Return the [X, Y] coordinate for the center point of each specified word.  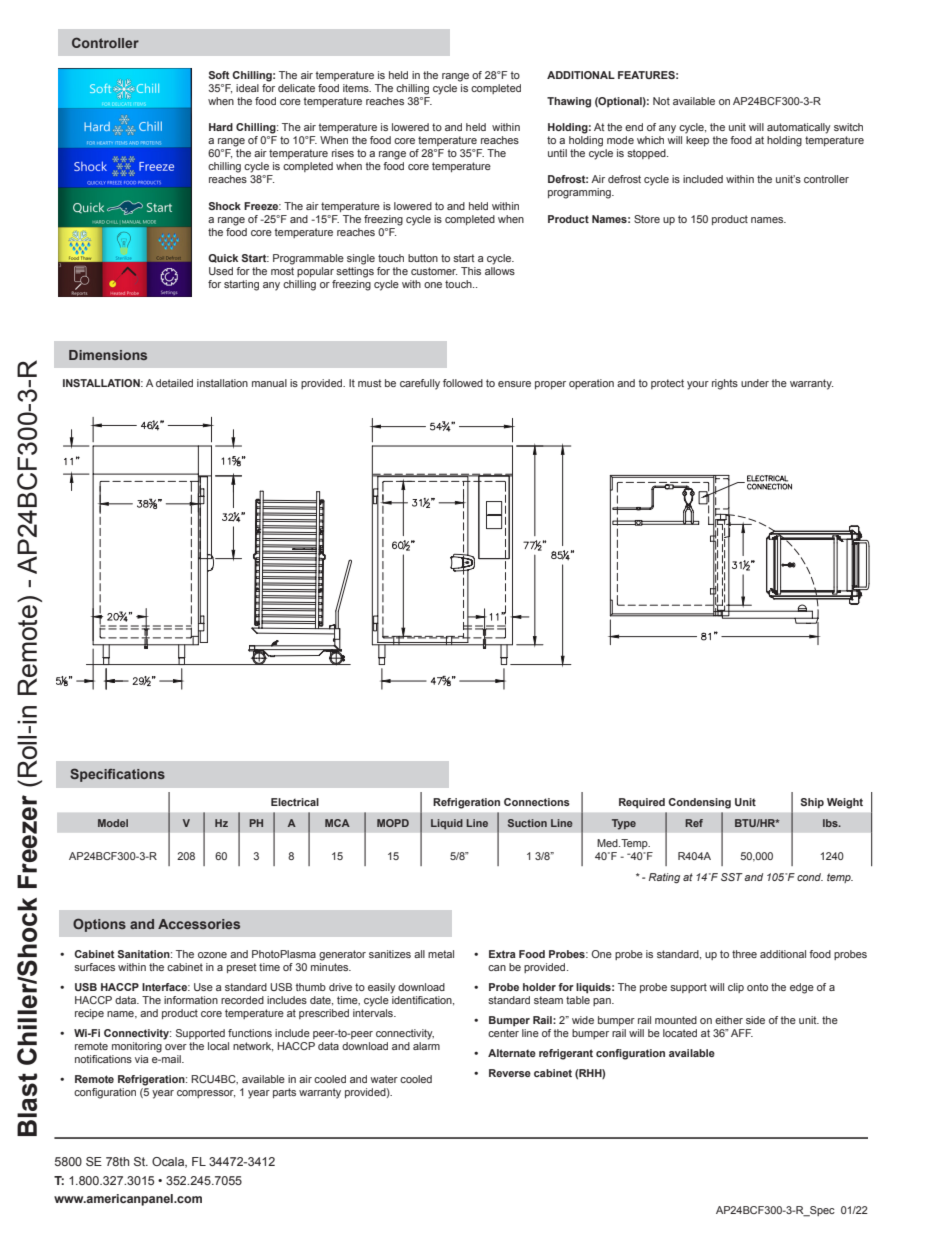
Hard [221, 127]
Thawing [569, 102]
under [755, 383]
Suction [527, 823]
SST [732, 877]
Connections [537, 802]
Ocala [169, 1162]
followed [463, 383]
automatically [799, 128]
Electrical [295, 802]
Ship [812, 803]
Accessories [199, 924]
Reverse [510, 1073]
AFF [742, 1033]
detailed [174, 383]
